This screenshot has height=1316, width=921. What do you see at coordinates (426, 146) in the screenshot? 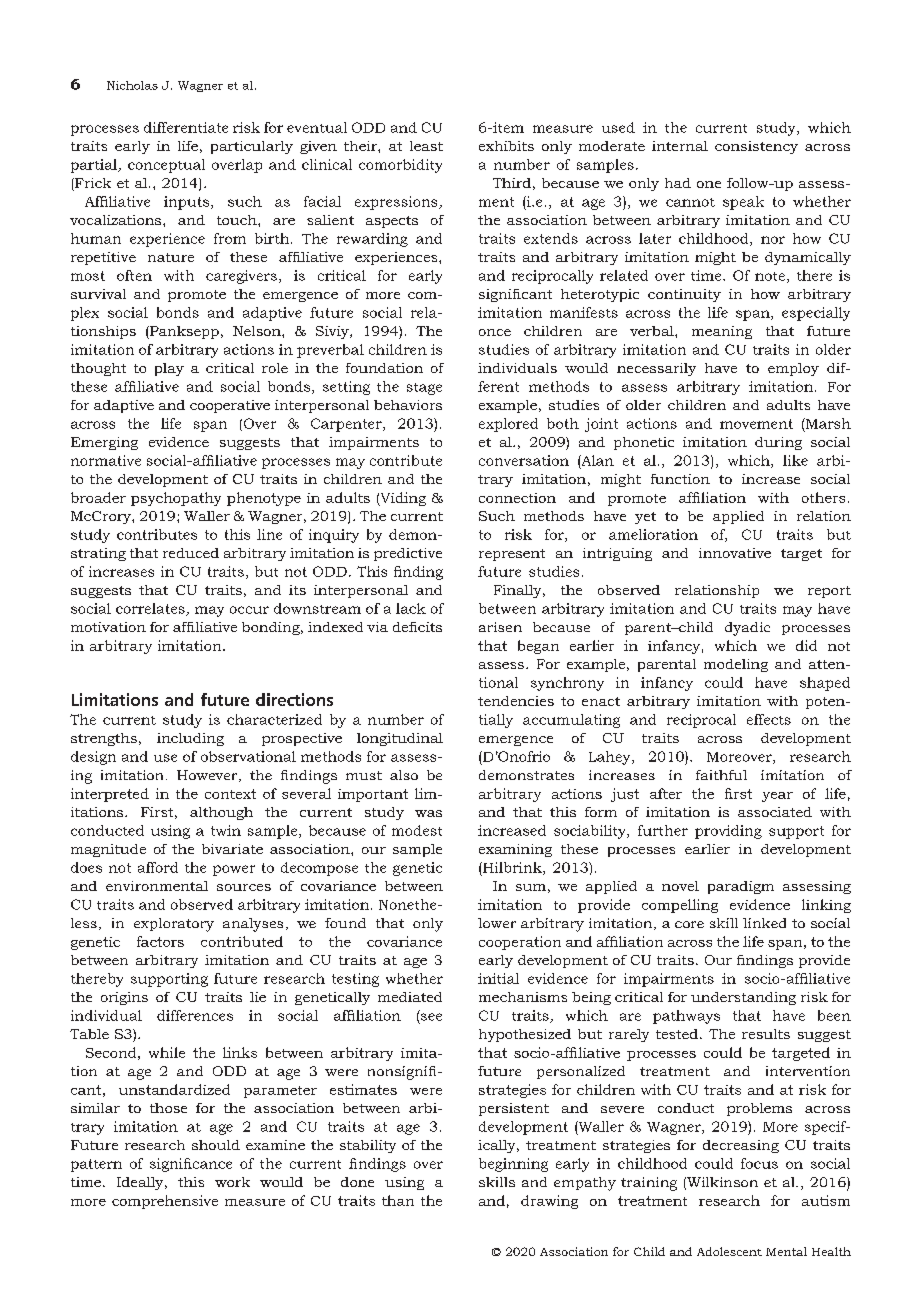
I see `least` at bounding box center [426, 146].
